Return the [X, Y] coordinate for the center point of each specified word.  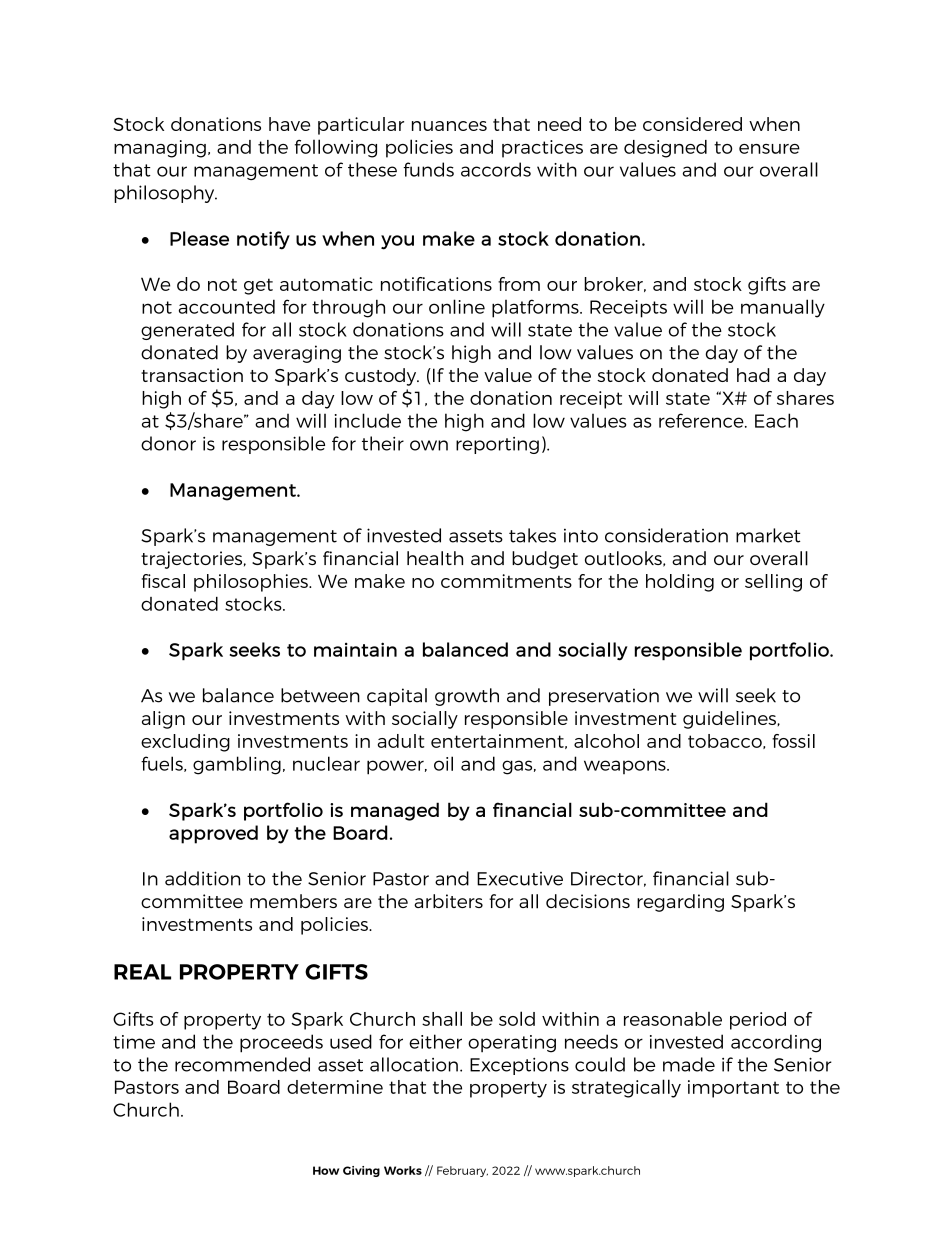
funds [428, 169]
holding [680, 583]
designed [665, 149]
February [462, 1171]
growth [467, 697]
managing [160, 149]
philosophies [252, 583]
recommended [242, 1064]
